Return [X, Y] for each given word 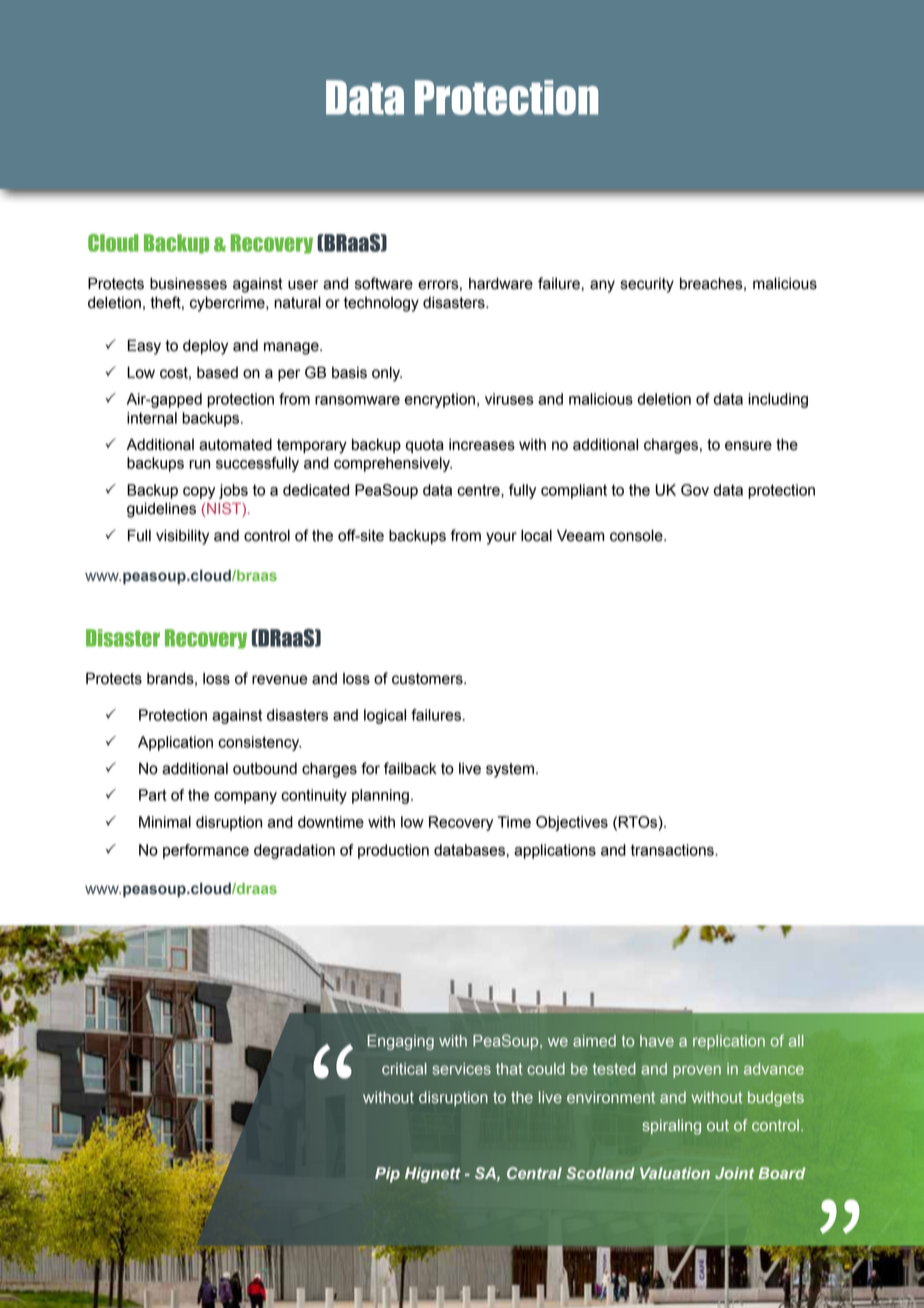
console [637, 535]
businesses [188, 283]
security [647, 285]
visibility [182, 537]
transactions [673, 850]
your [501, 538]
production [393, 851]
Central [534, 1173]
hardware [501, 283]
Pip [387, 1175]
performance [206, 851]
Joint [734, 1173]
